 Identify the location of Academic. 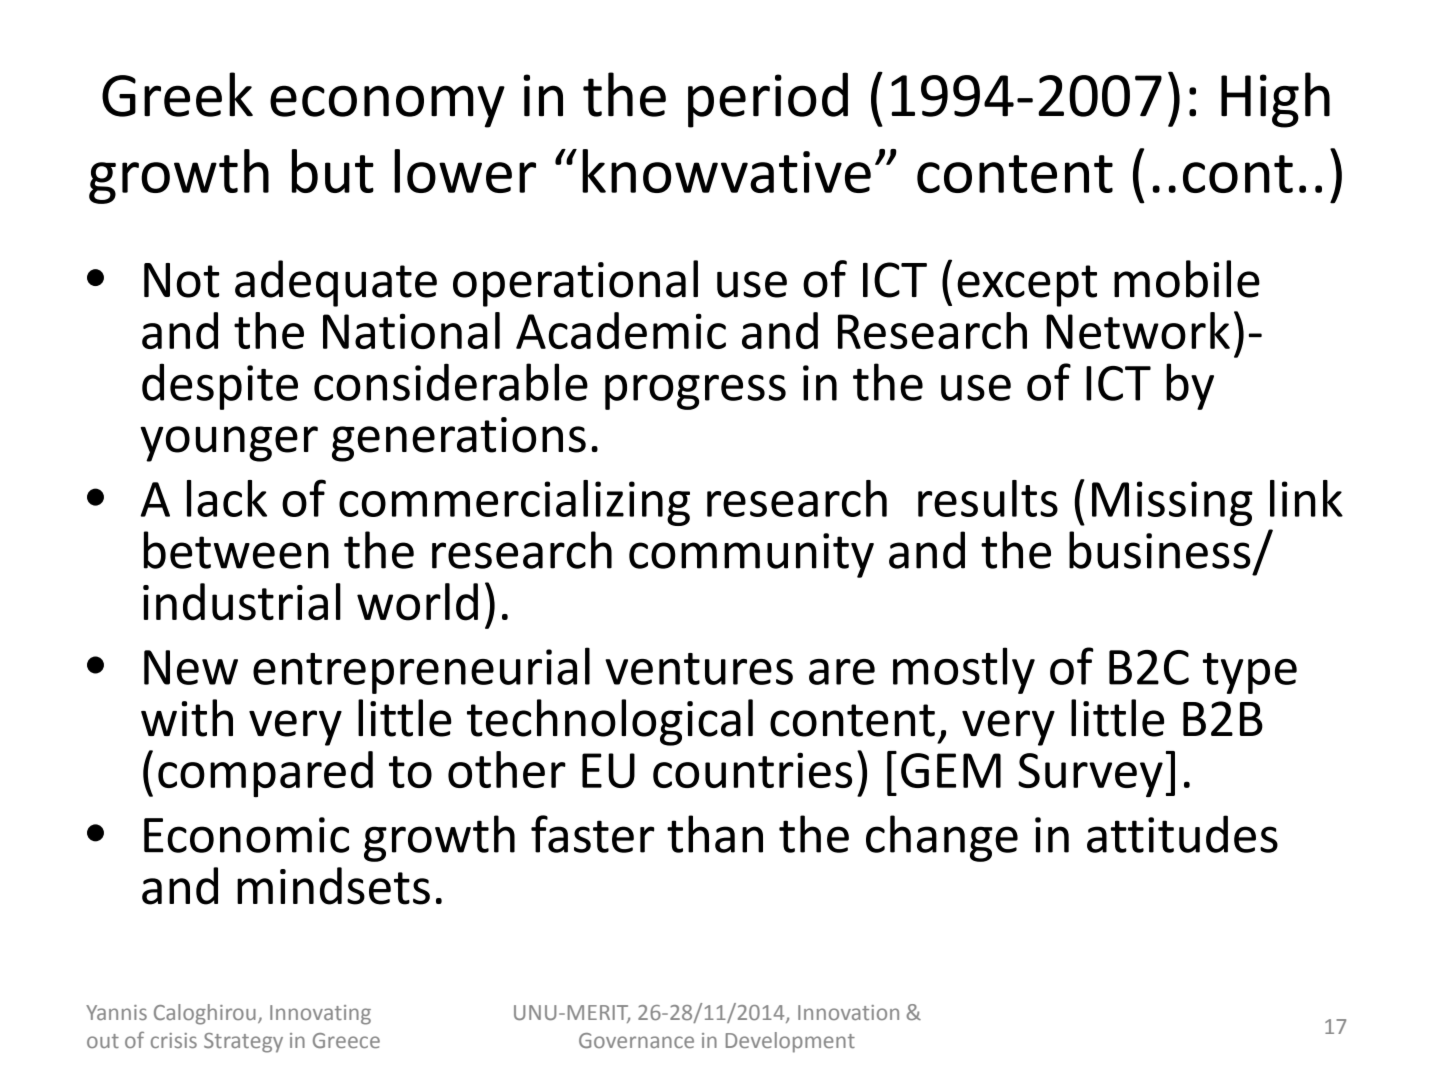
(621, 330).
